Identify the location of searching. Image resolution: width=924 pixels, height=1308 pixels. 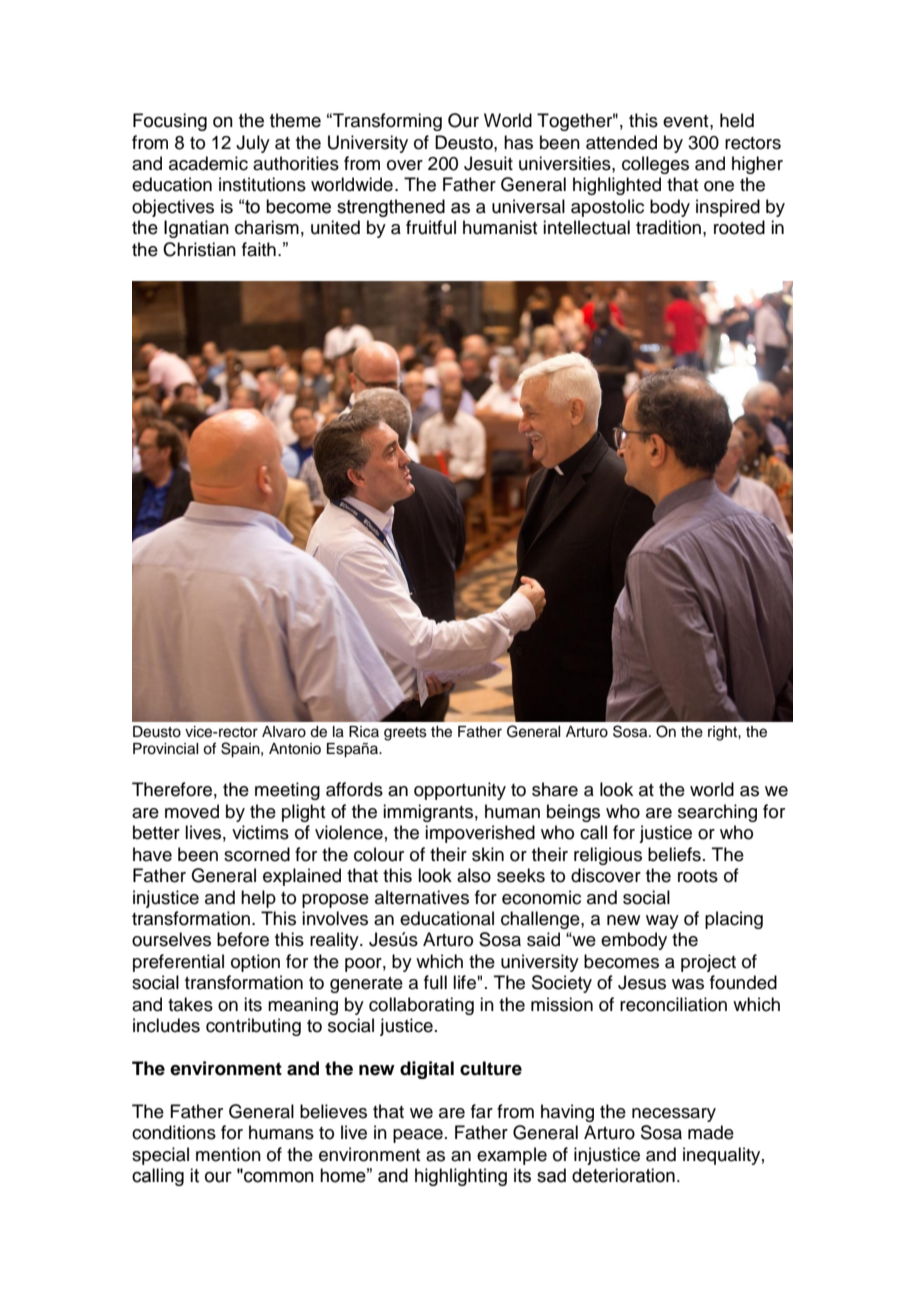
(717, 813).
